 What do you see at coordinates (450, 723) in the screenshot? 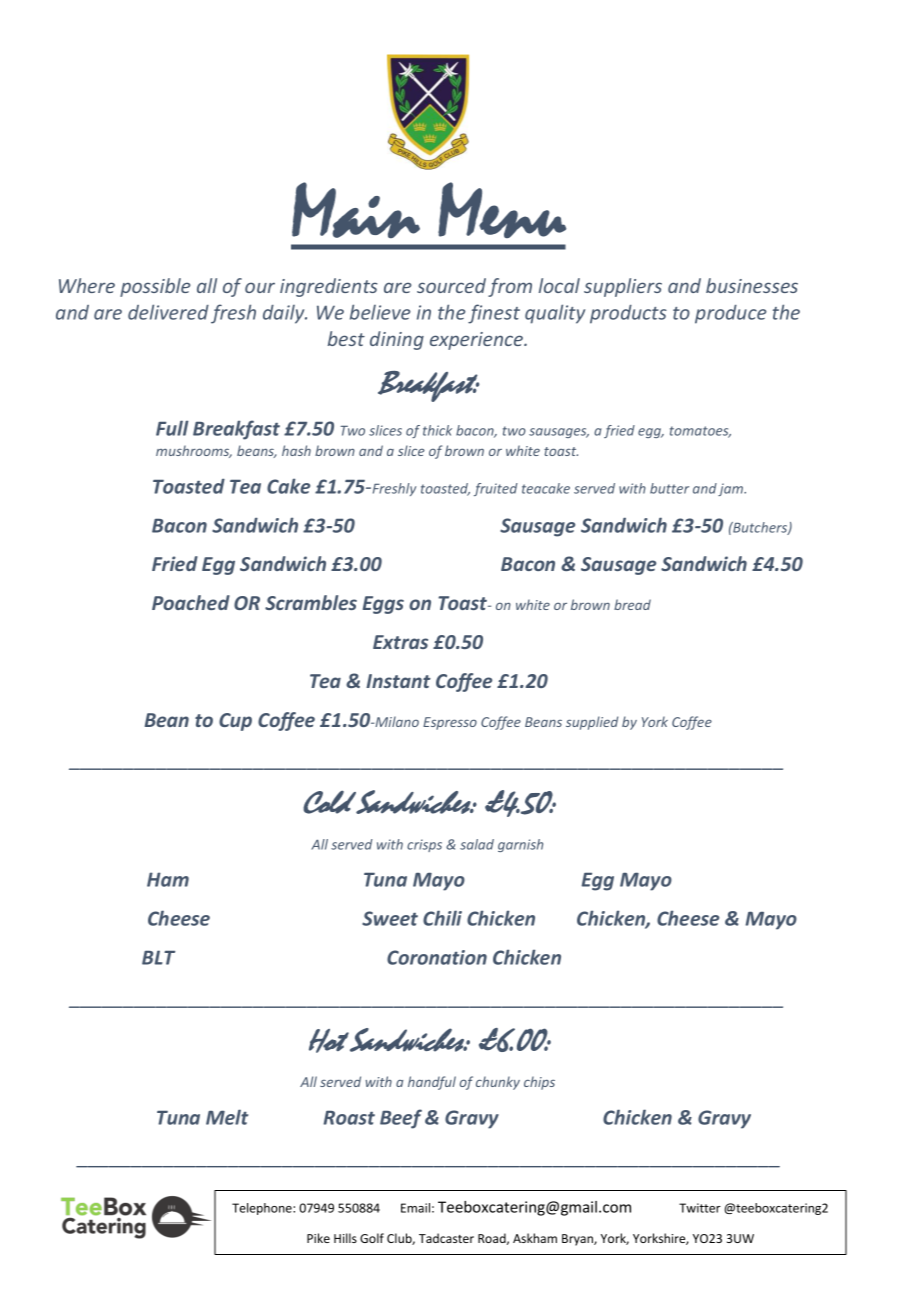
I see `Espresso` at bounding box center [450, 723].
